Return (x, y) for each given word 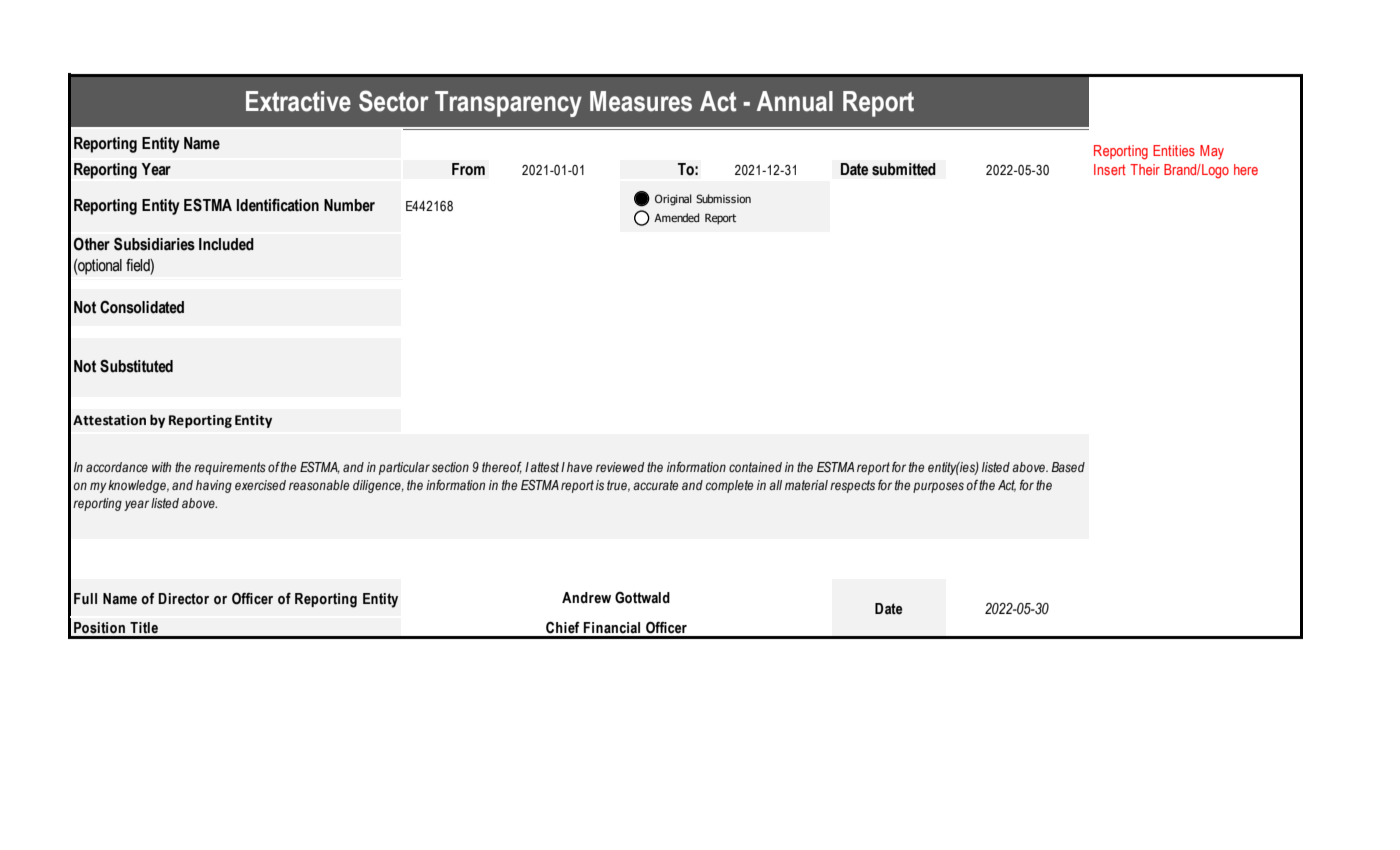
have (579, 467)
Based (1068, 467)
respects (852, 486)
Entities (1174, 150)
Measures (641, 101)
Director (183, 599)
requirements (230, 468)
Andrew (586, 598)
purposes (938, 487)
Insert (1110, 169)
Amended (676, 217)
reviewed (620, 467)
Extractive (298, 101)
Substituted (136, 366)
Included (226, 244)
